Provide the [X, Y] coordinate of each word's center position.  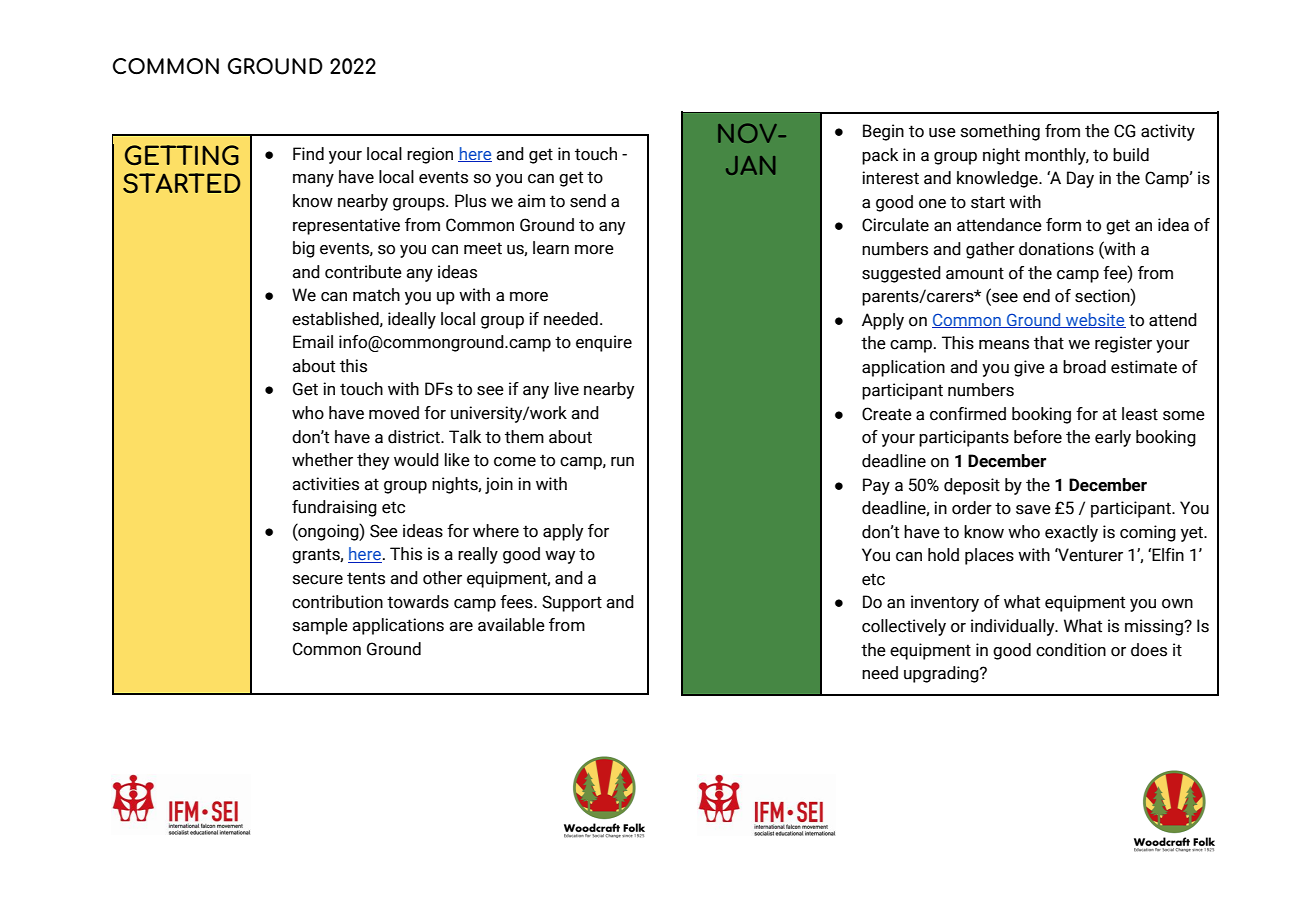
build [1131, 155]
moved [394, 413]
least [1140, 414]
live [567, 389]
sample [320, 626]
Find [308, 154]
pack [880, 156]
